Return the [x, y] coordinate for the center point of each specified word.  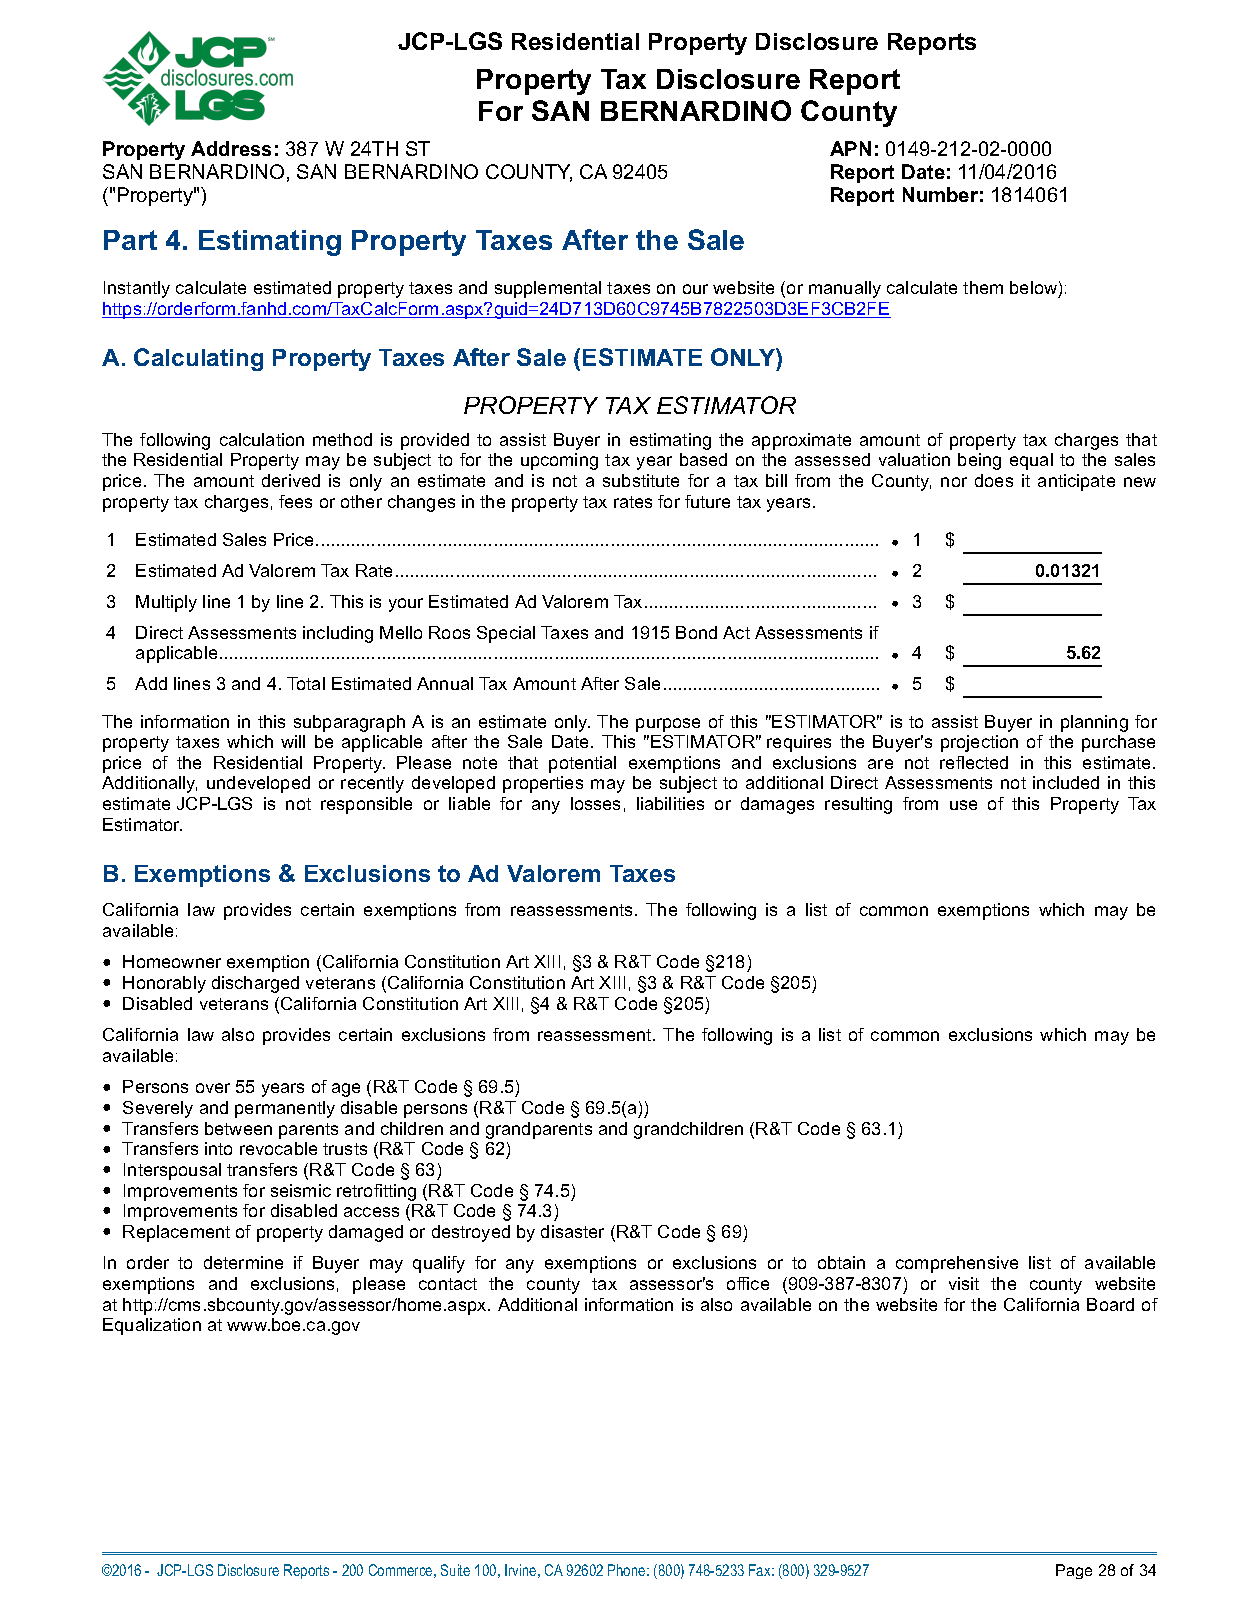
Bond [696, 632]
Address [231, 148]
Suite [455, 1570]
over [213, 1088]
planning [1094, 723]
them [983, 287]
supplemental [548, 289]
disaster [572, 1231]
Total [306, 683]
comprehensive [957, 1264]
